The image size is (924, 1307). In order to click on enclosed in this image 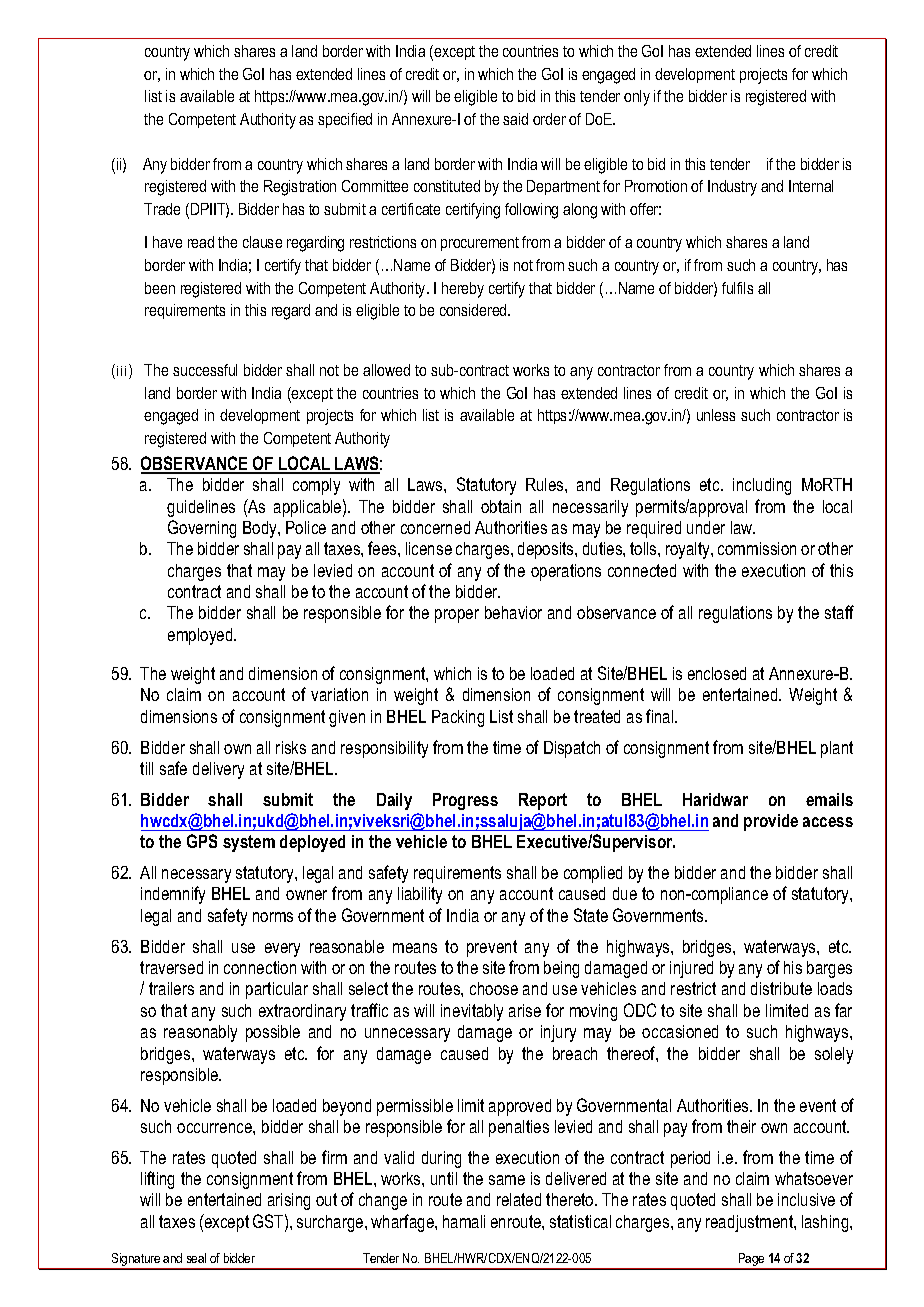, I will do `click(717, 673)`.
